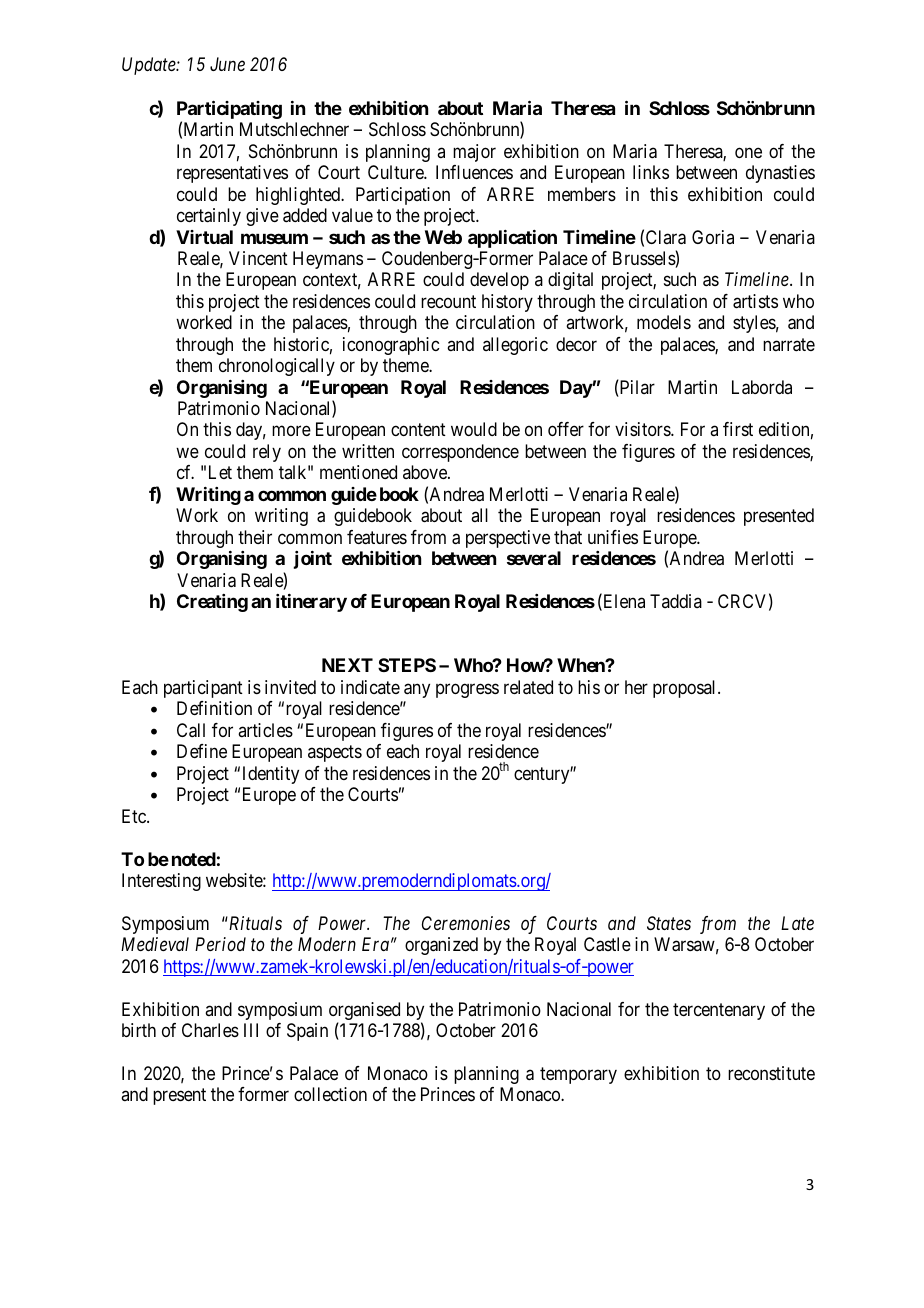 The width and height of the document is (924, 1308). Describe the element at coordinates (613, 537) in the document. I see `unifies` at that location.
